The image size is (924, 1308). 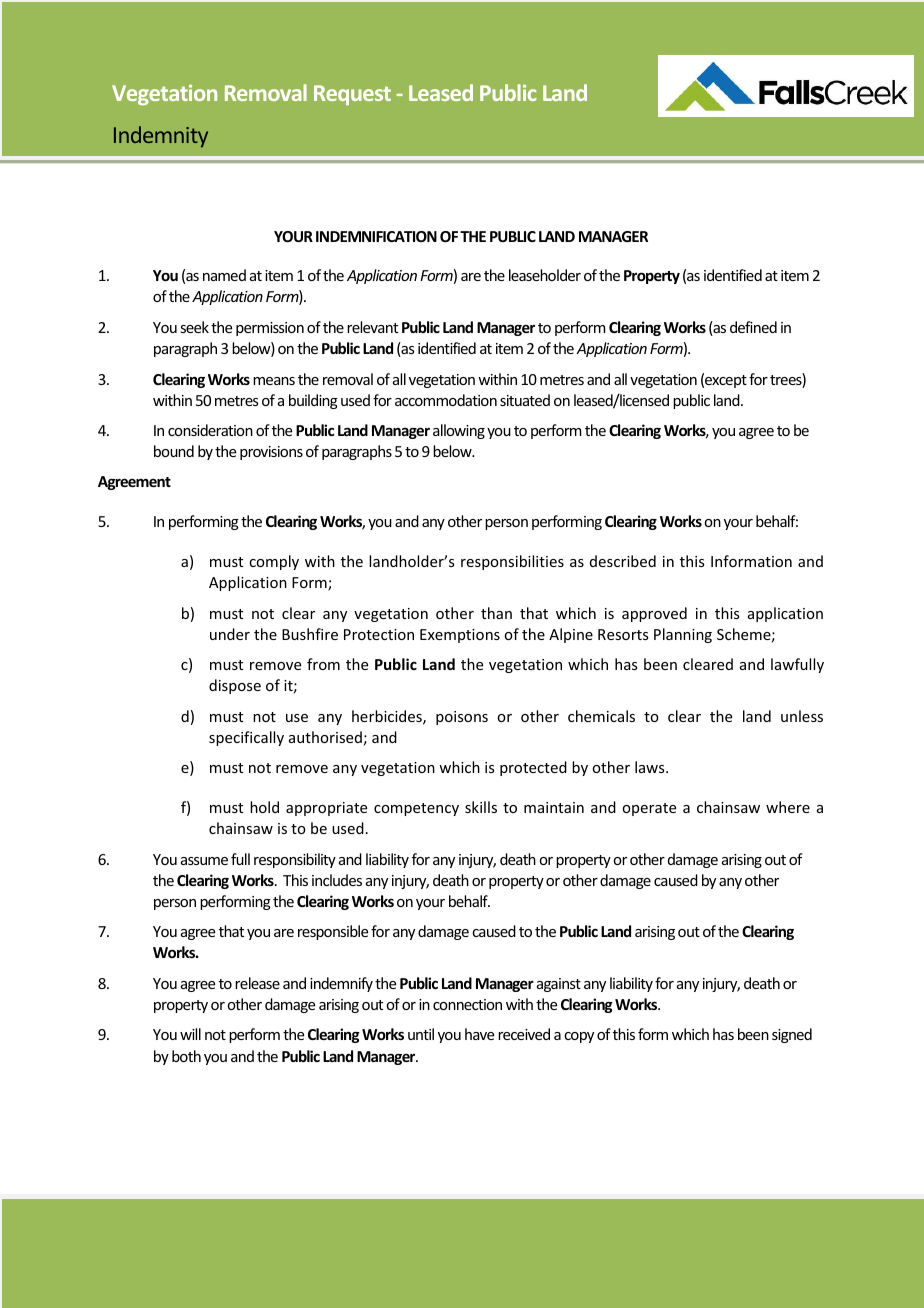 I want to click on allowing, so click(x=459, y=431).
